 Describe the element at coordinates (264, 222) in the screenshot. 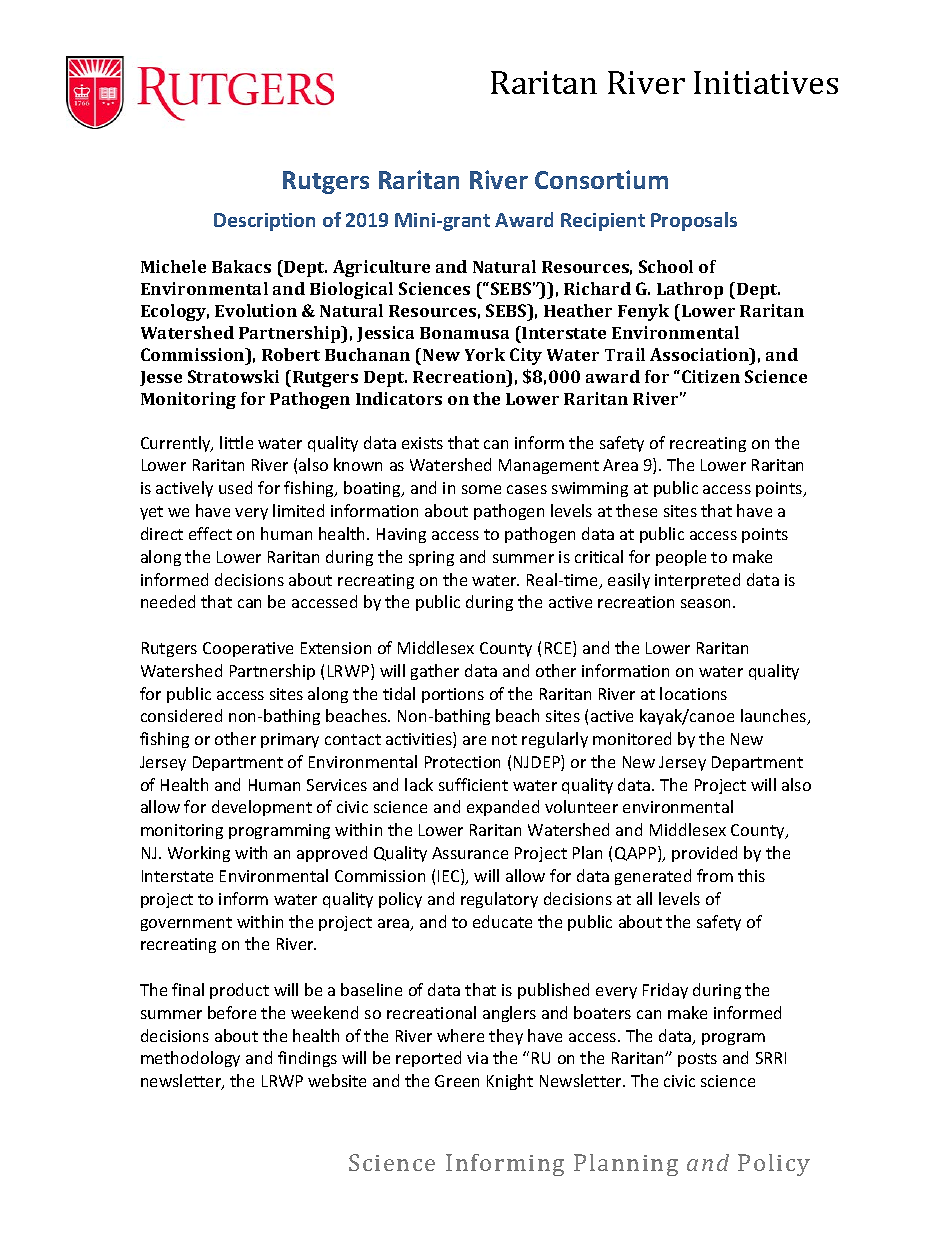

I see `Description` at that location.
